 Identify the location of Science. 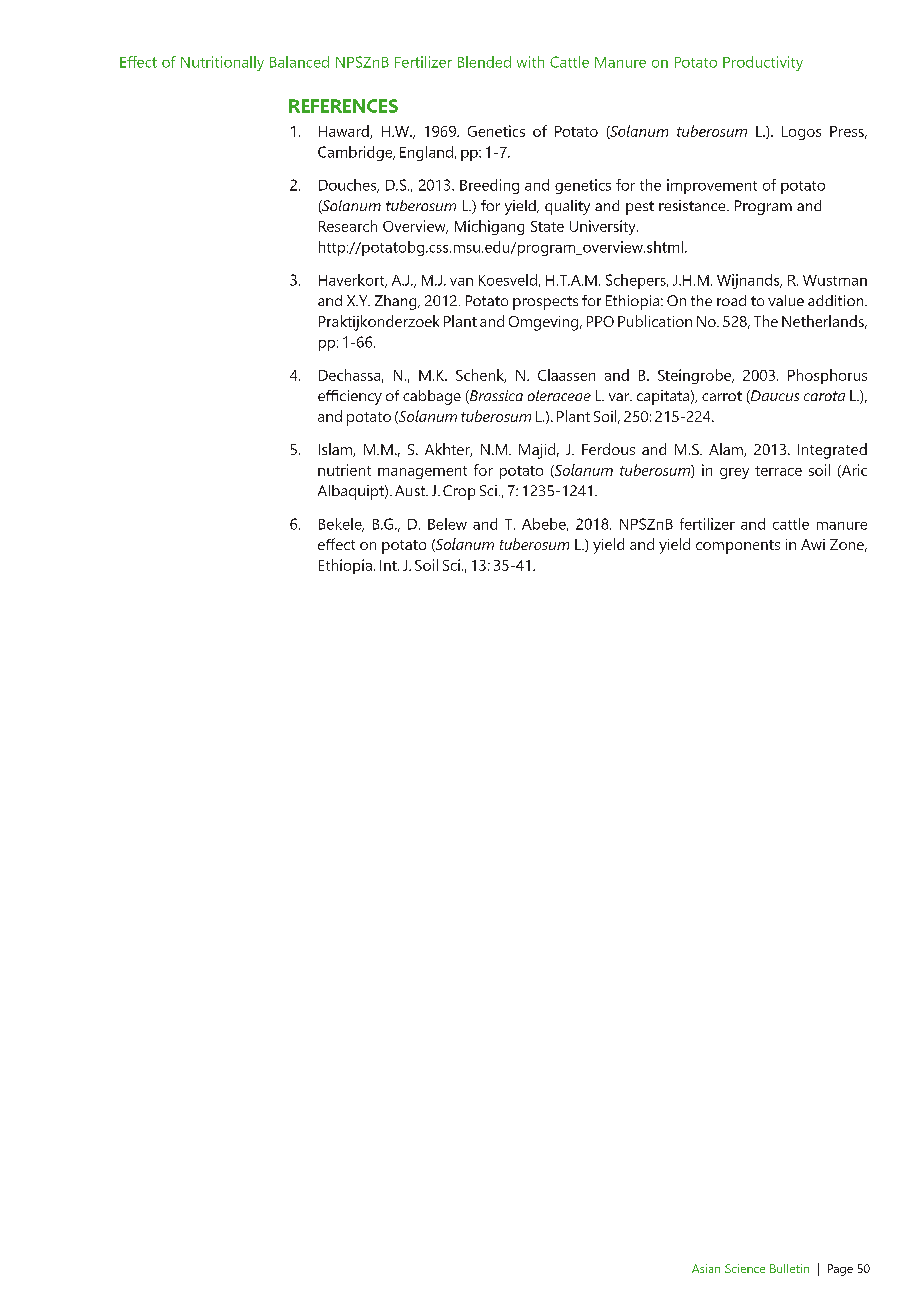
(745, 1268).
